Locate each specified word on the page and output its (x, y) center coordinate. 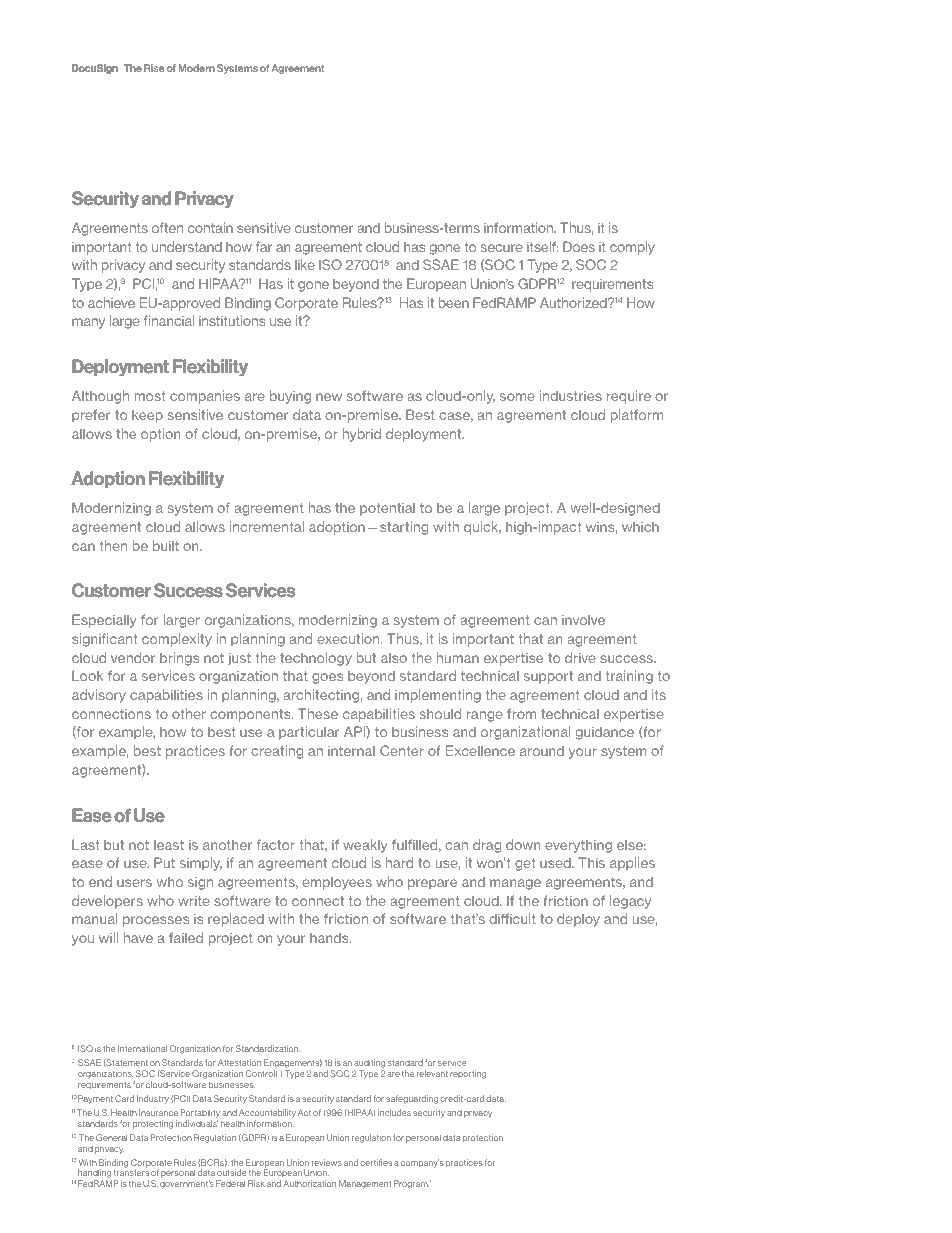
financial (169, 320)
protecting (153, 1124)
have (138, 937)
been (454, 302)
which (640, 527)
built (166, 545)
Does (579, 246)
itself (542, 246)
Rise (154, 68)
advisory (99, 696)
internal (351, 751)
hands (330, 938)
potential (387, 509)
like (305, 264)
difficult (512, 918)
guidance (605, 733)
